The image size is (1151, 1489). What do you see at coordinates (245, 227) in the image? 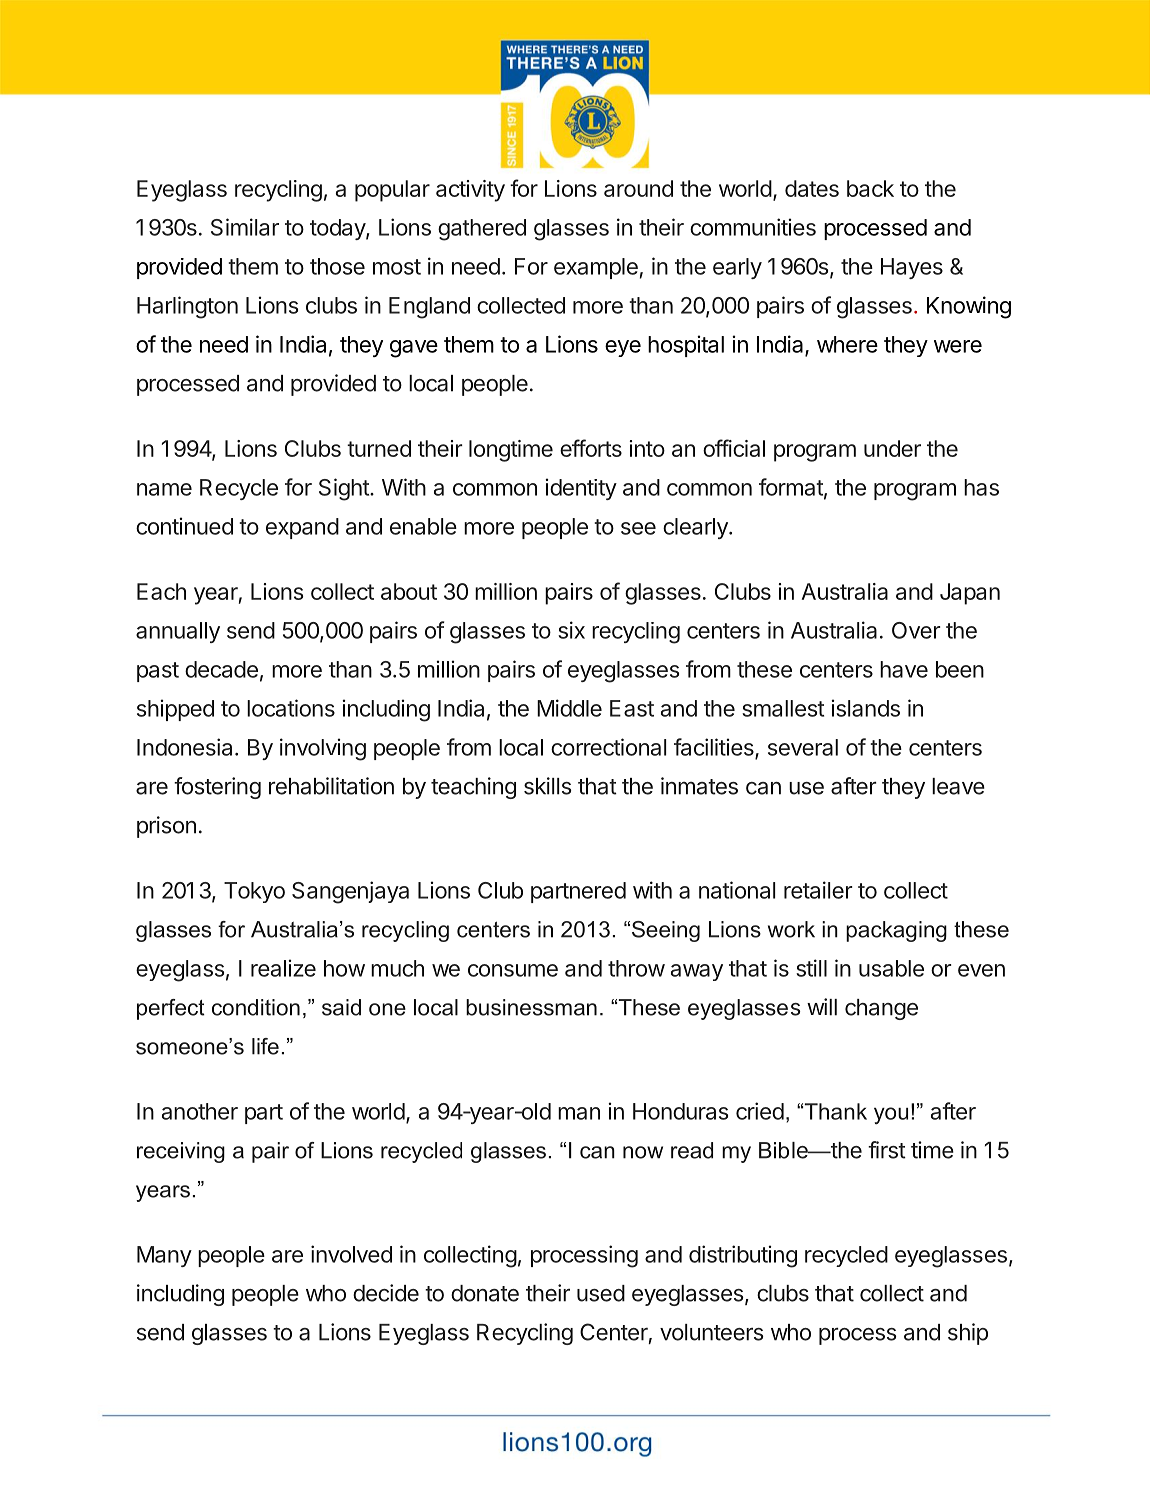
I see `Similar` at bounding box center [245, 227].
